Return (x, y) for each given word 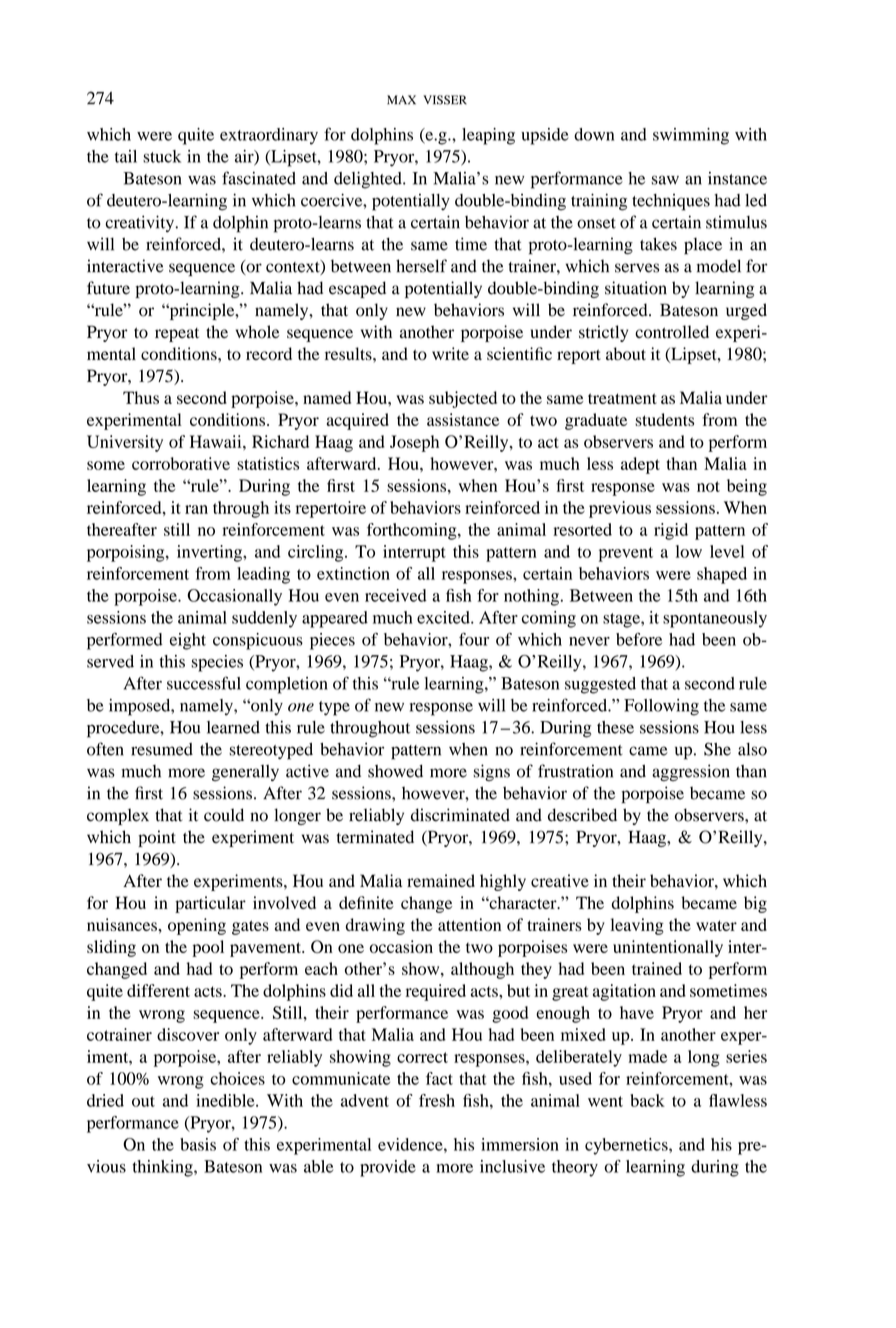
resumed (162, 749)
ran (196, 509)
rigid (671, 531)
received (396, 595)
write (450, 353)
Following (661, 707)
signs (491, 772)
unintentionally (668, 948)
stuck (162, 156)
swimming (691, 136)
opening (197, 926)
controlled (672, 332)
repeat (177, 335)
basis (198, 1144)
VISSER (445, 100)
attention (469, 924)
